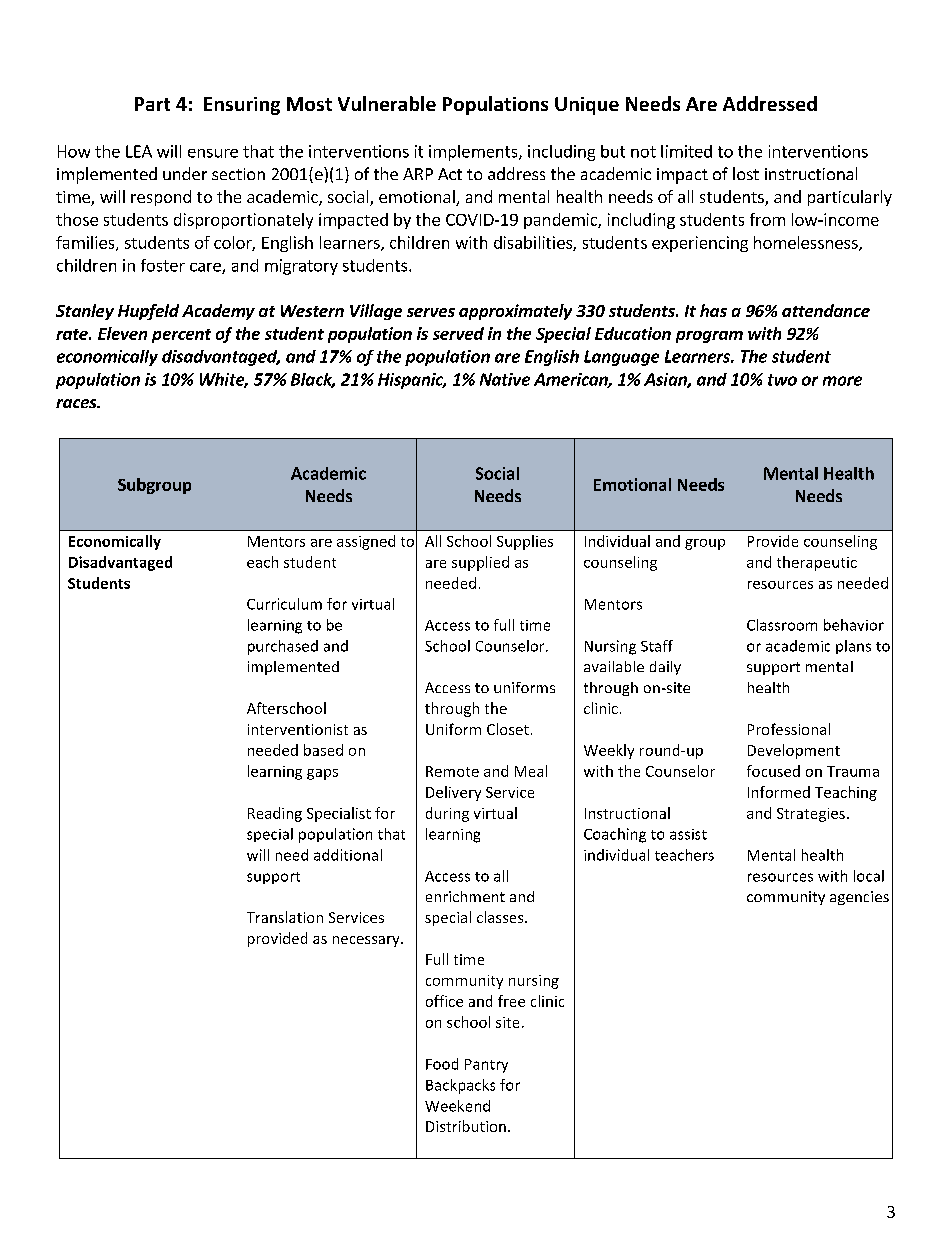 The width and height of the screenshot is (952, 1233). What do you see at coordinates (782, 625) in the screenshot?
I see `Classroom` at bounding box center [782, 625].
